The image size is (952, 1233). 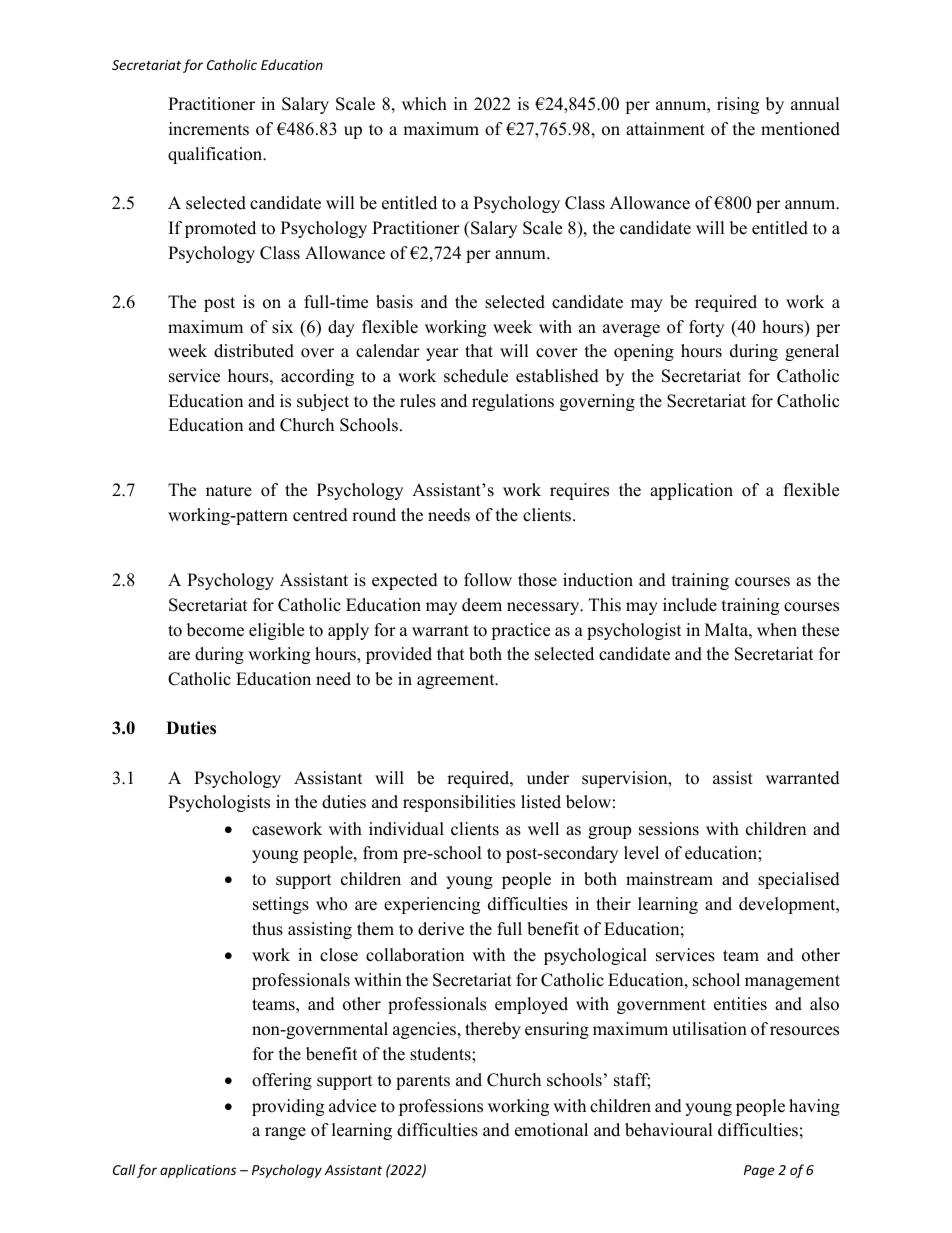 What do you see at coordinates (441, 1107) in the image?
I see `professions` at bounding box center [441, 1107].
